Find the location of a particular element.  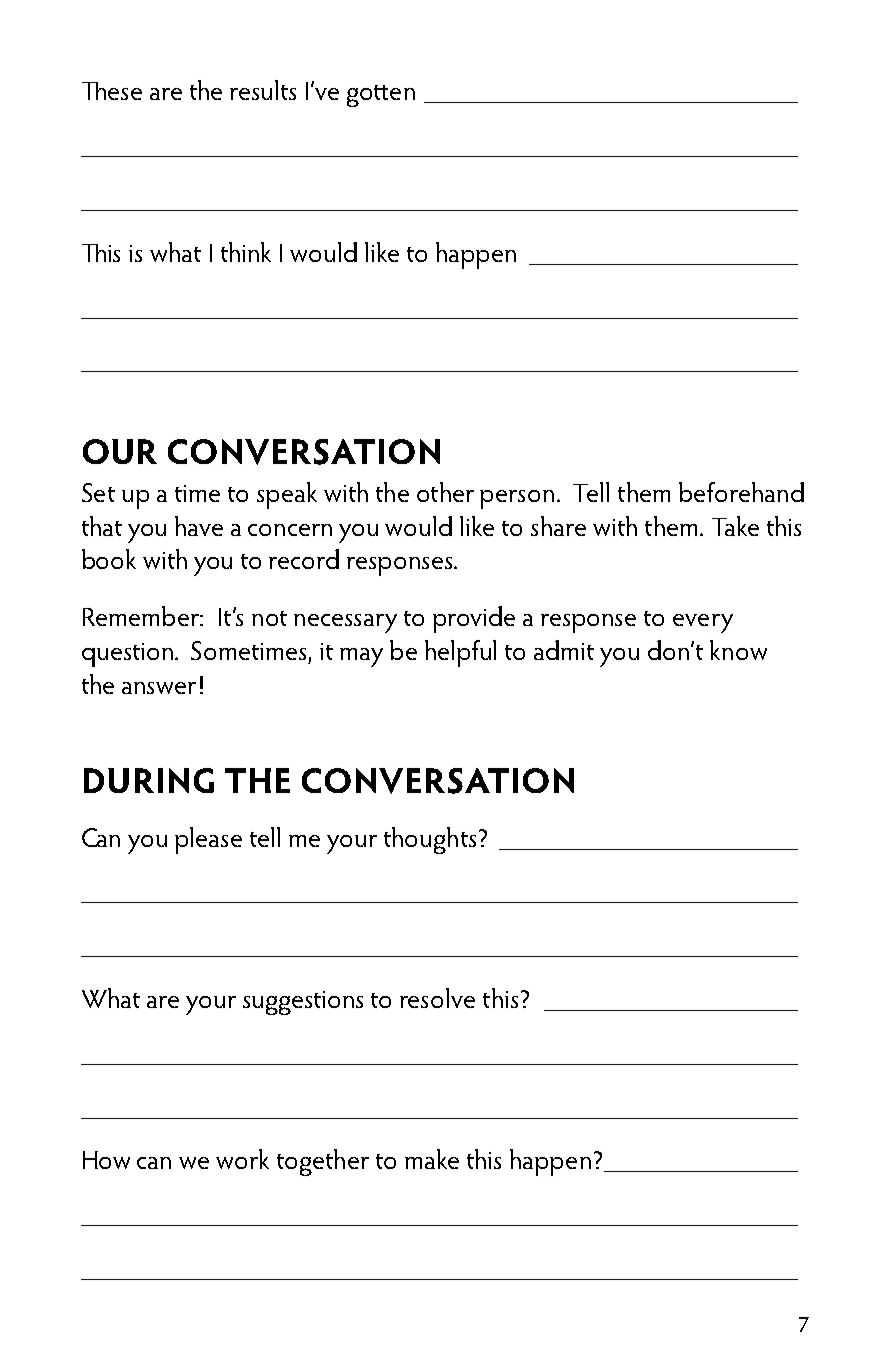

know is located at coordinates (738, 650).
